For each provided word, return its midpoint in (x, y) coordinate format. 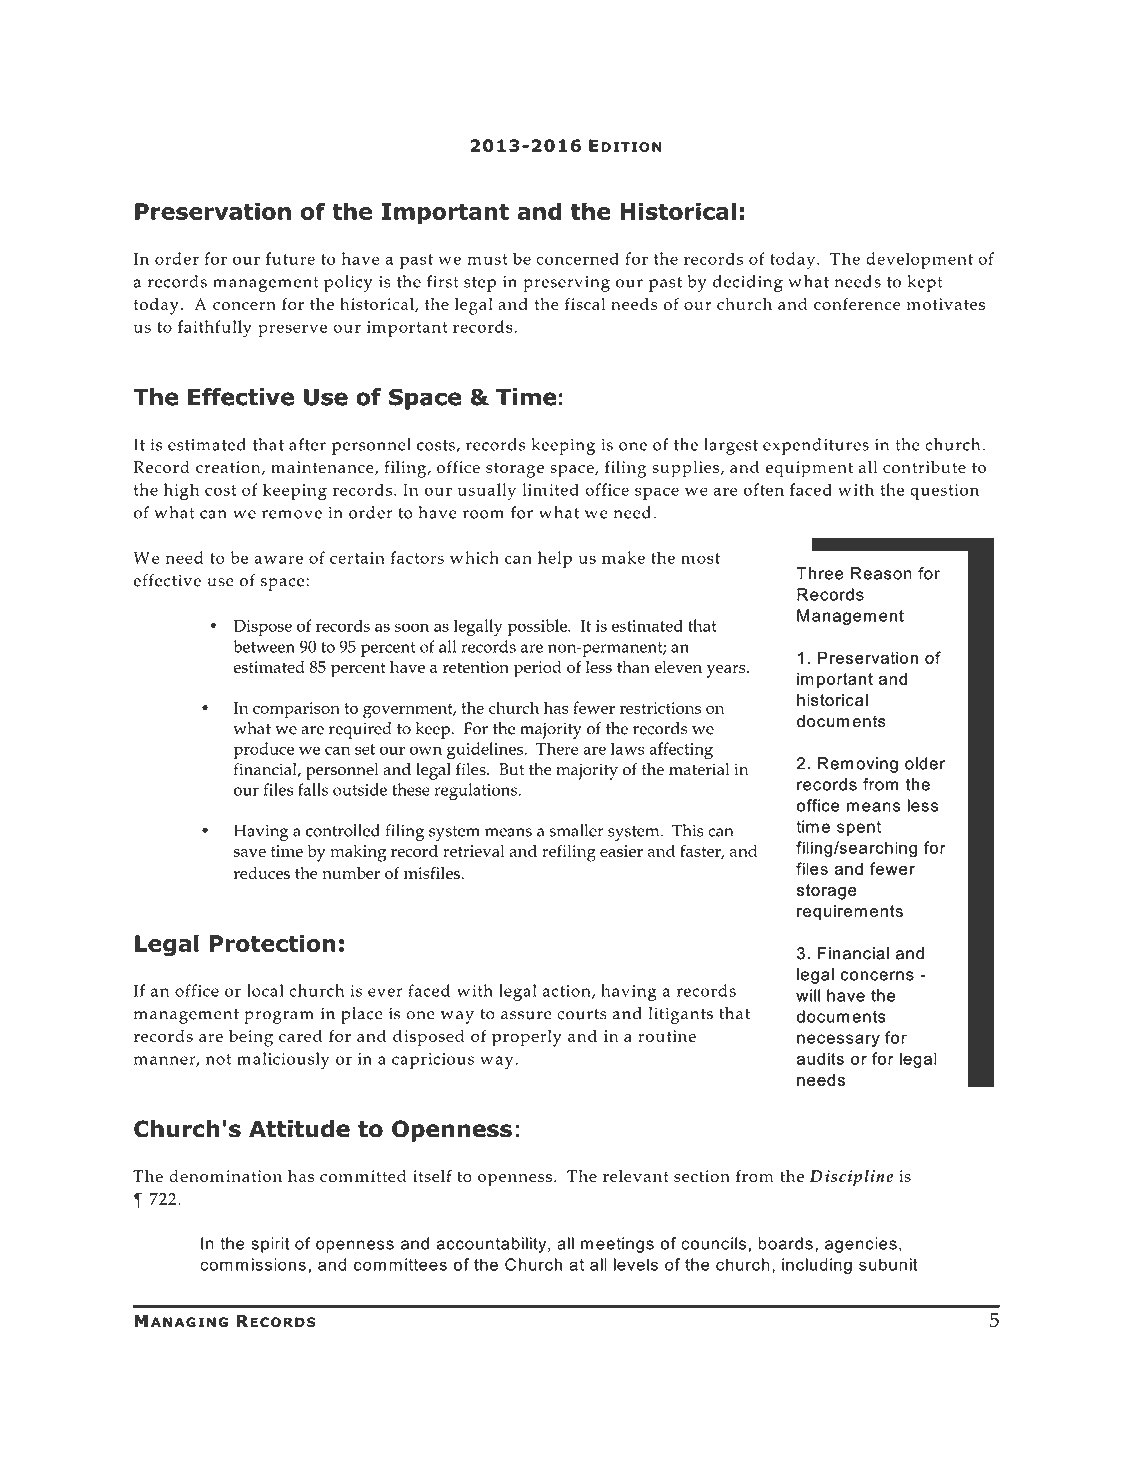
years (727, 671)
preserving (566, 284)
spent (859, 828)
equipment (809, 469)
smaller (576, 830)
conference (857, 304)
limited (550, 489)
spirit (270, 1245)
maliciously (283, 1060)
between (264, 646)
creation (229, 468)
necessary (838, 1040)
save (250, 853)
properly (527, 1038)
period (538, 669)
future (290, 258)
